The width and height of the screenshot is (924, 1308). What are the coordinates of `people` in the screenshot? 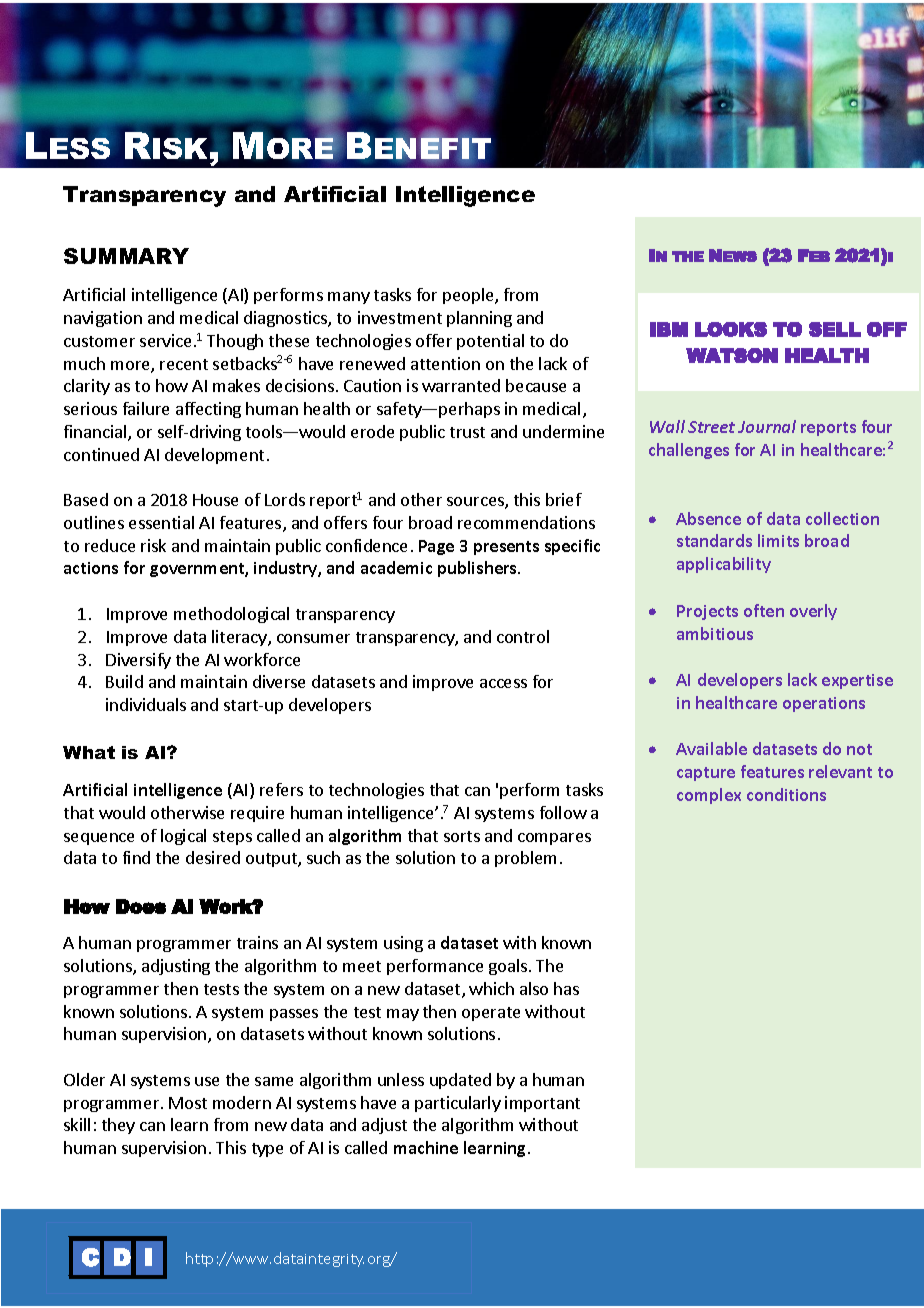 It's located at (469, 296).
